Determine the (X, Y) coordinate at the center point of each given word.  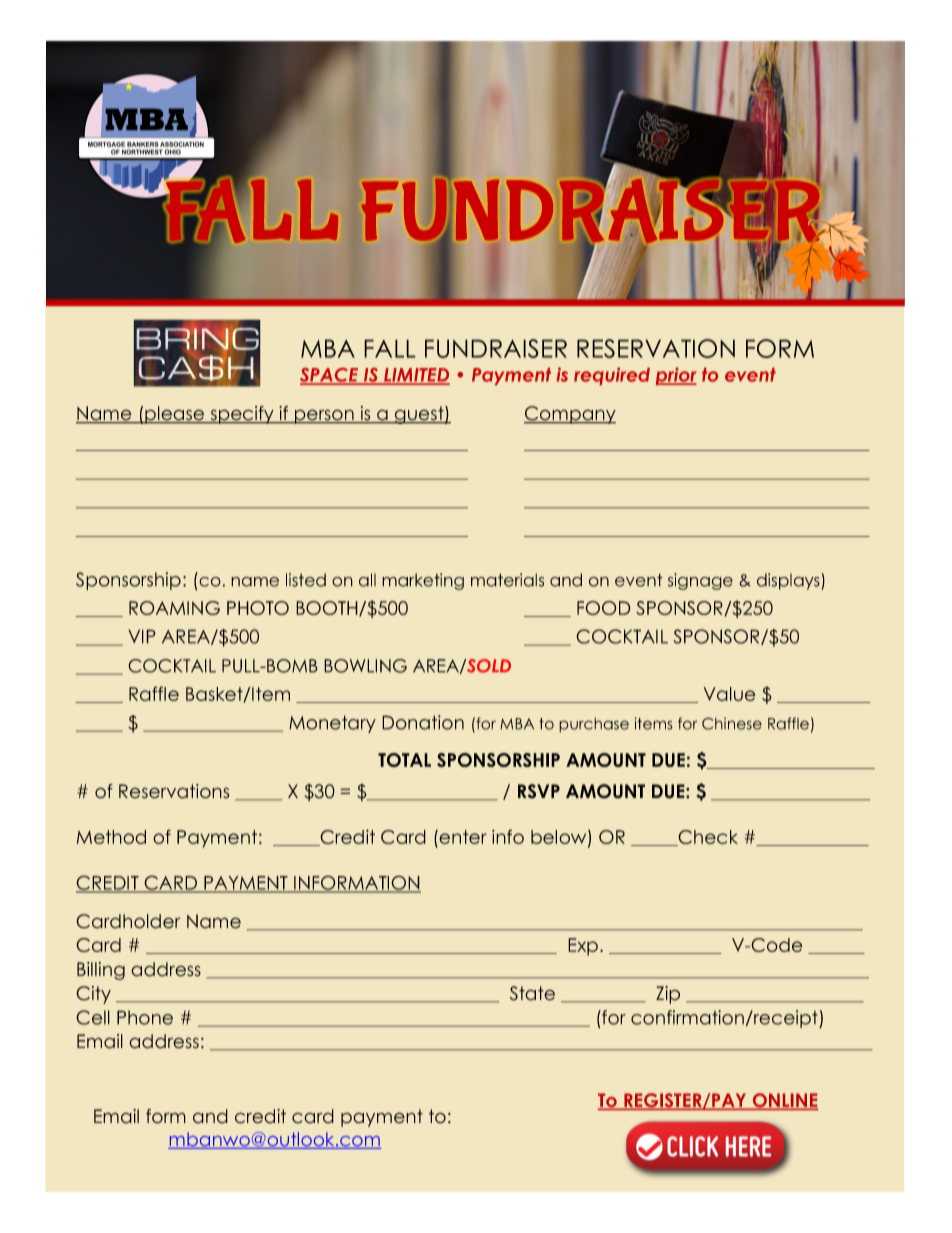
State (532, 993)
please (175, 415)
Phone (145, 1017)
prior (676, 376)
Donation (423, 722)
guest (419, 415)
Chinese (732, 723)
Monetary (332, 724)
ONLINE (784, 1101)
